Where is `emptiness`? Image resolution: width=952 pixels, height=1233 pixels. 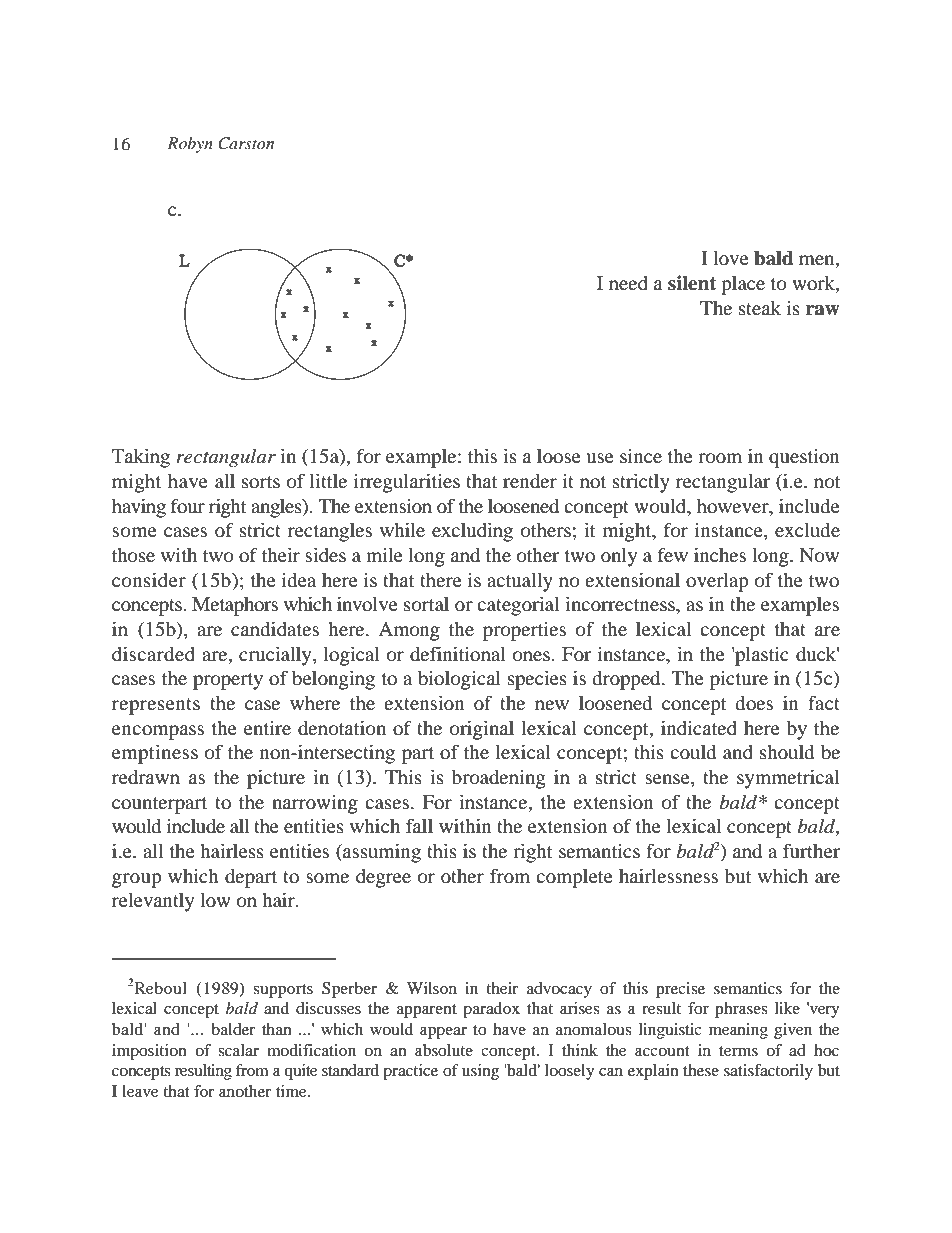 emptiness is located at coordinates (155, 754).
